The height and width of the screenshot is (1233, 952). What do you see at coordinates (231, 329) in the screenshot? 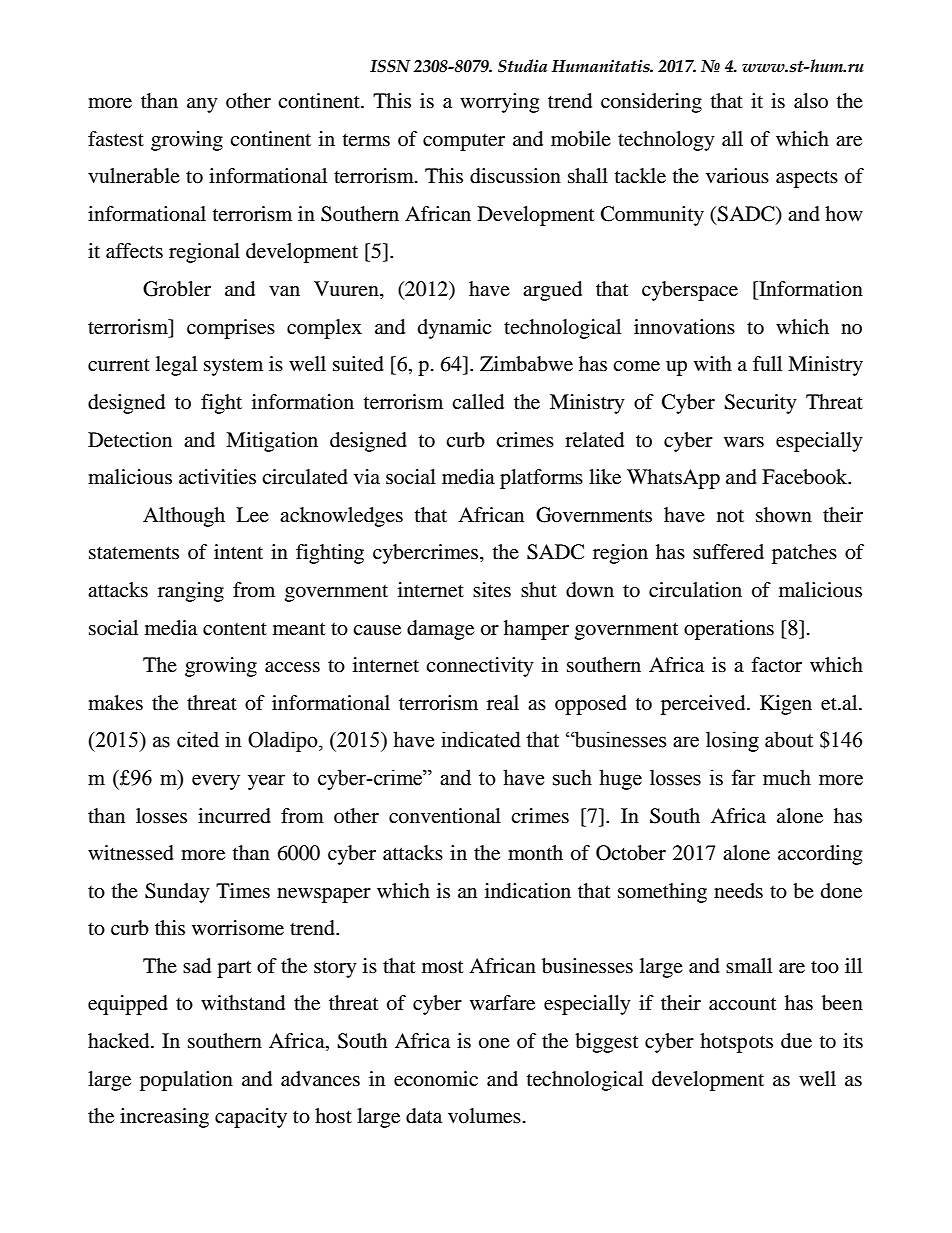
I see `comprises` at bounding box center [231, 329].
